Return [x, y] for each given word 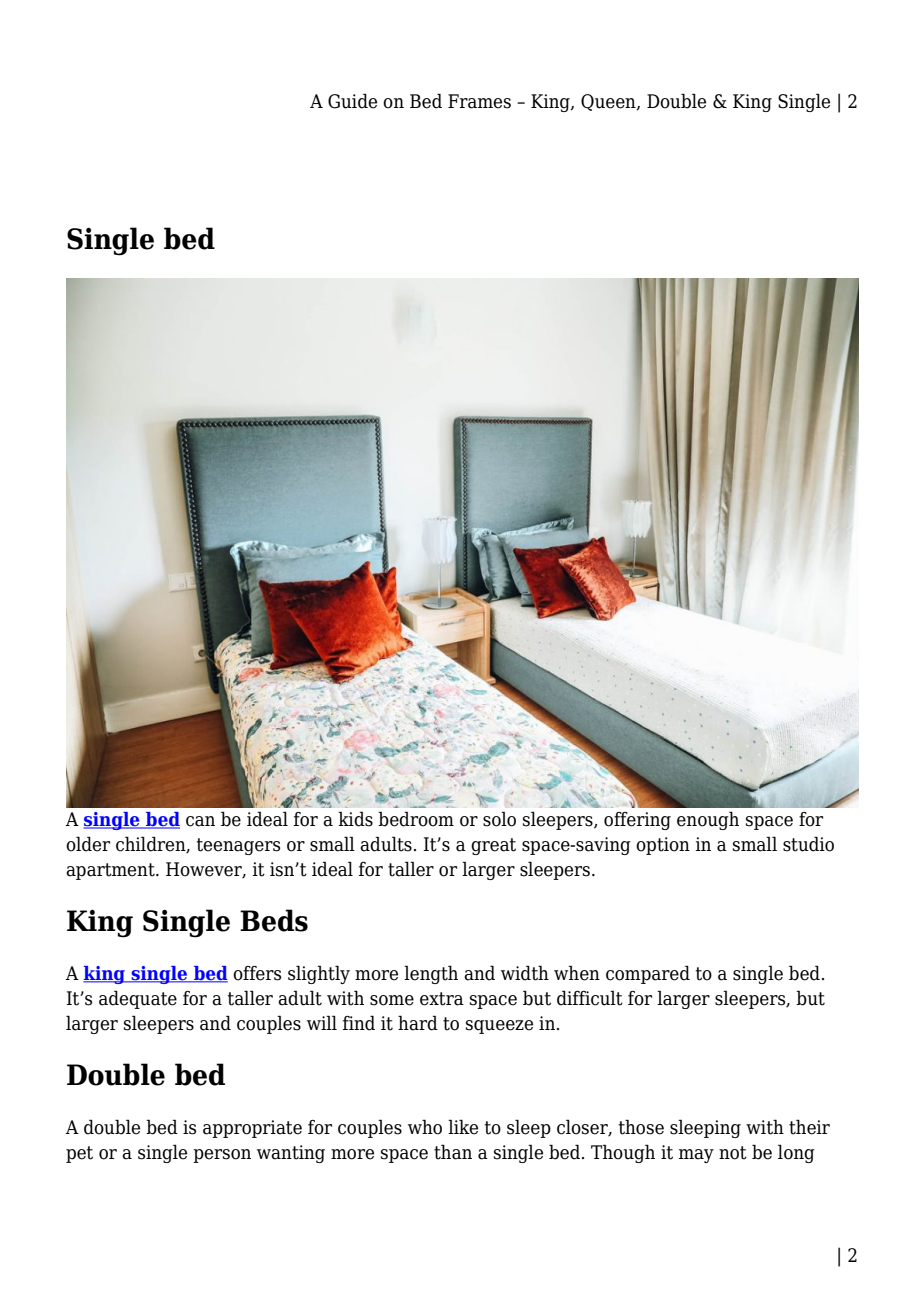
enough [708, 820]
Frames [479, 101]
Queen [609, 102]
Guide [352, 101]
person [222, 1156]
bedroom [416, 819]
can [200, 821]
